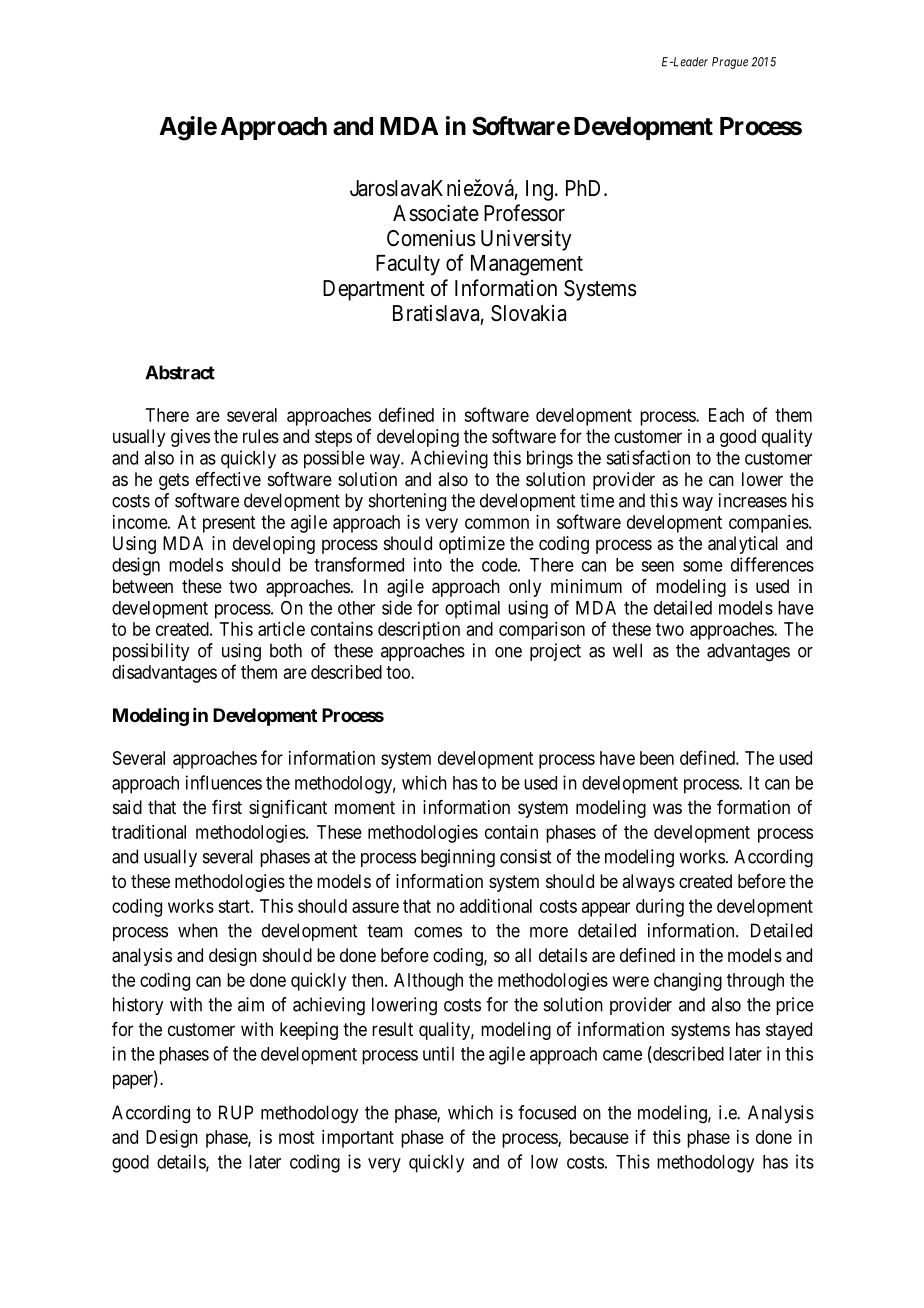 The image size is (924, 1308). Describe the element at coordinates (497, 523) in the page. I see `common` at that location.
